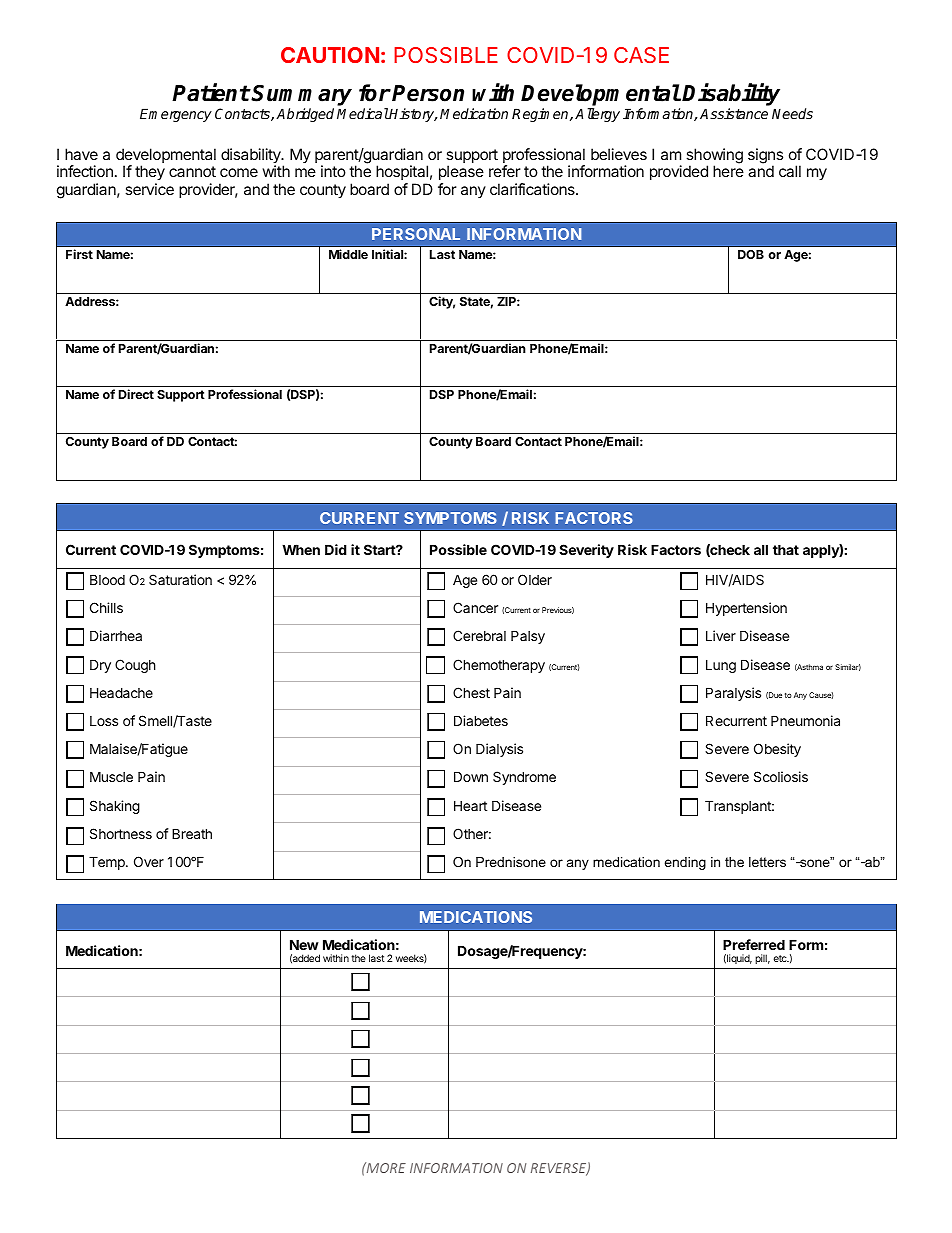  I want to click on Did, so click(336, 549).
